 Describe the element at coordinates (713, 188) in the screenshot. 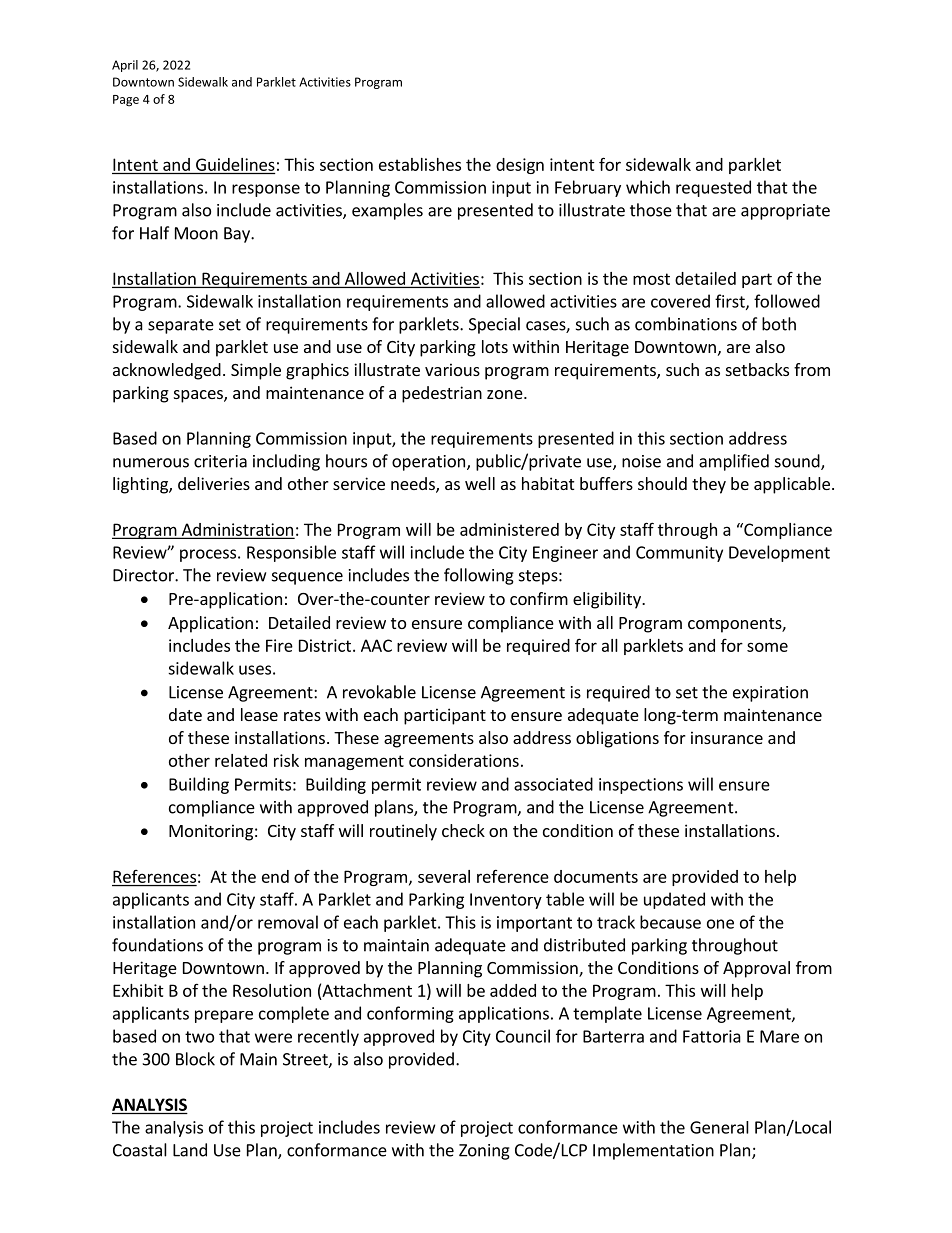

I see `requested` at that location.
